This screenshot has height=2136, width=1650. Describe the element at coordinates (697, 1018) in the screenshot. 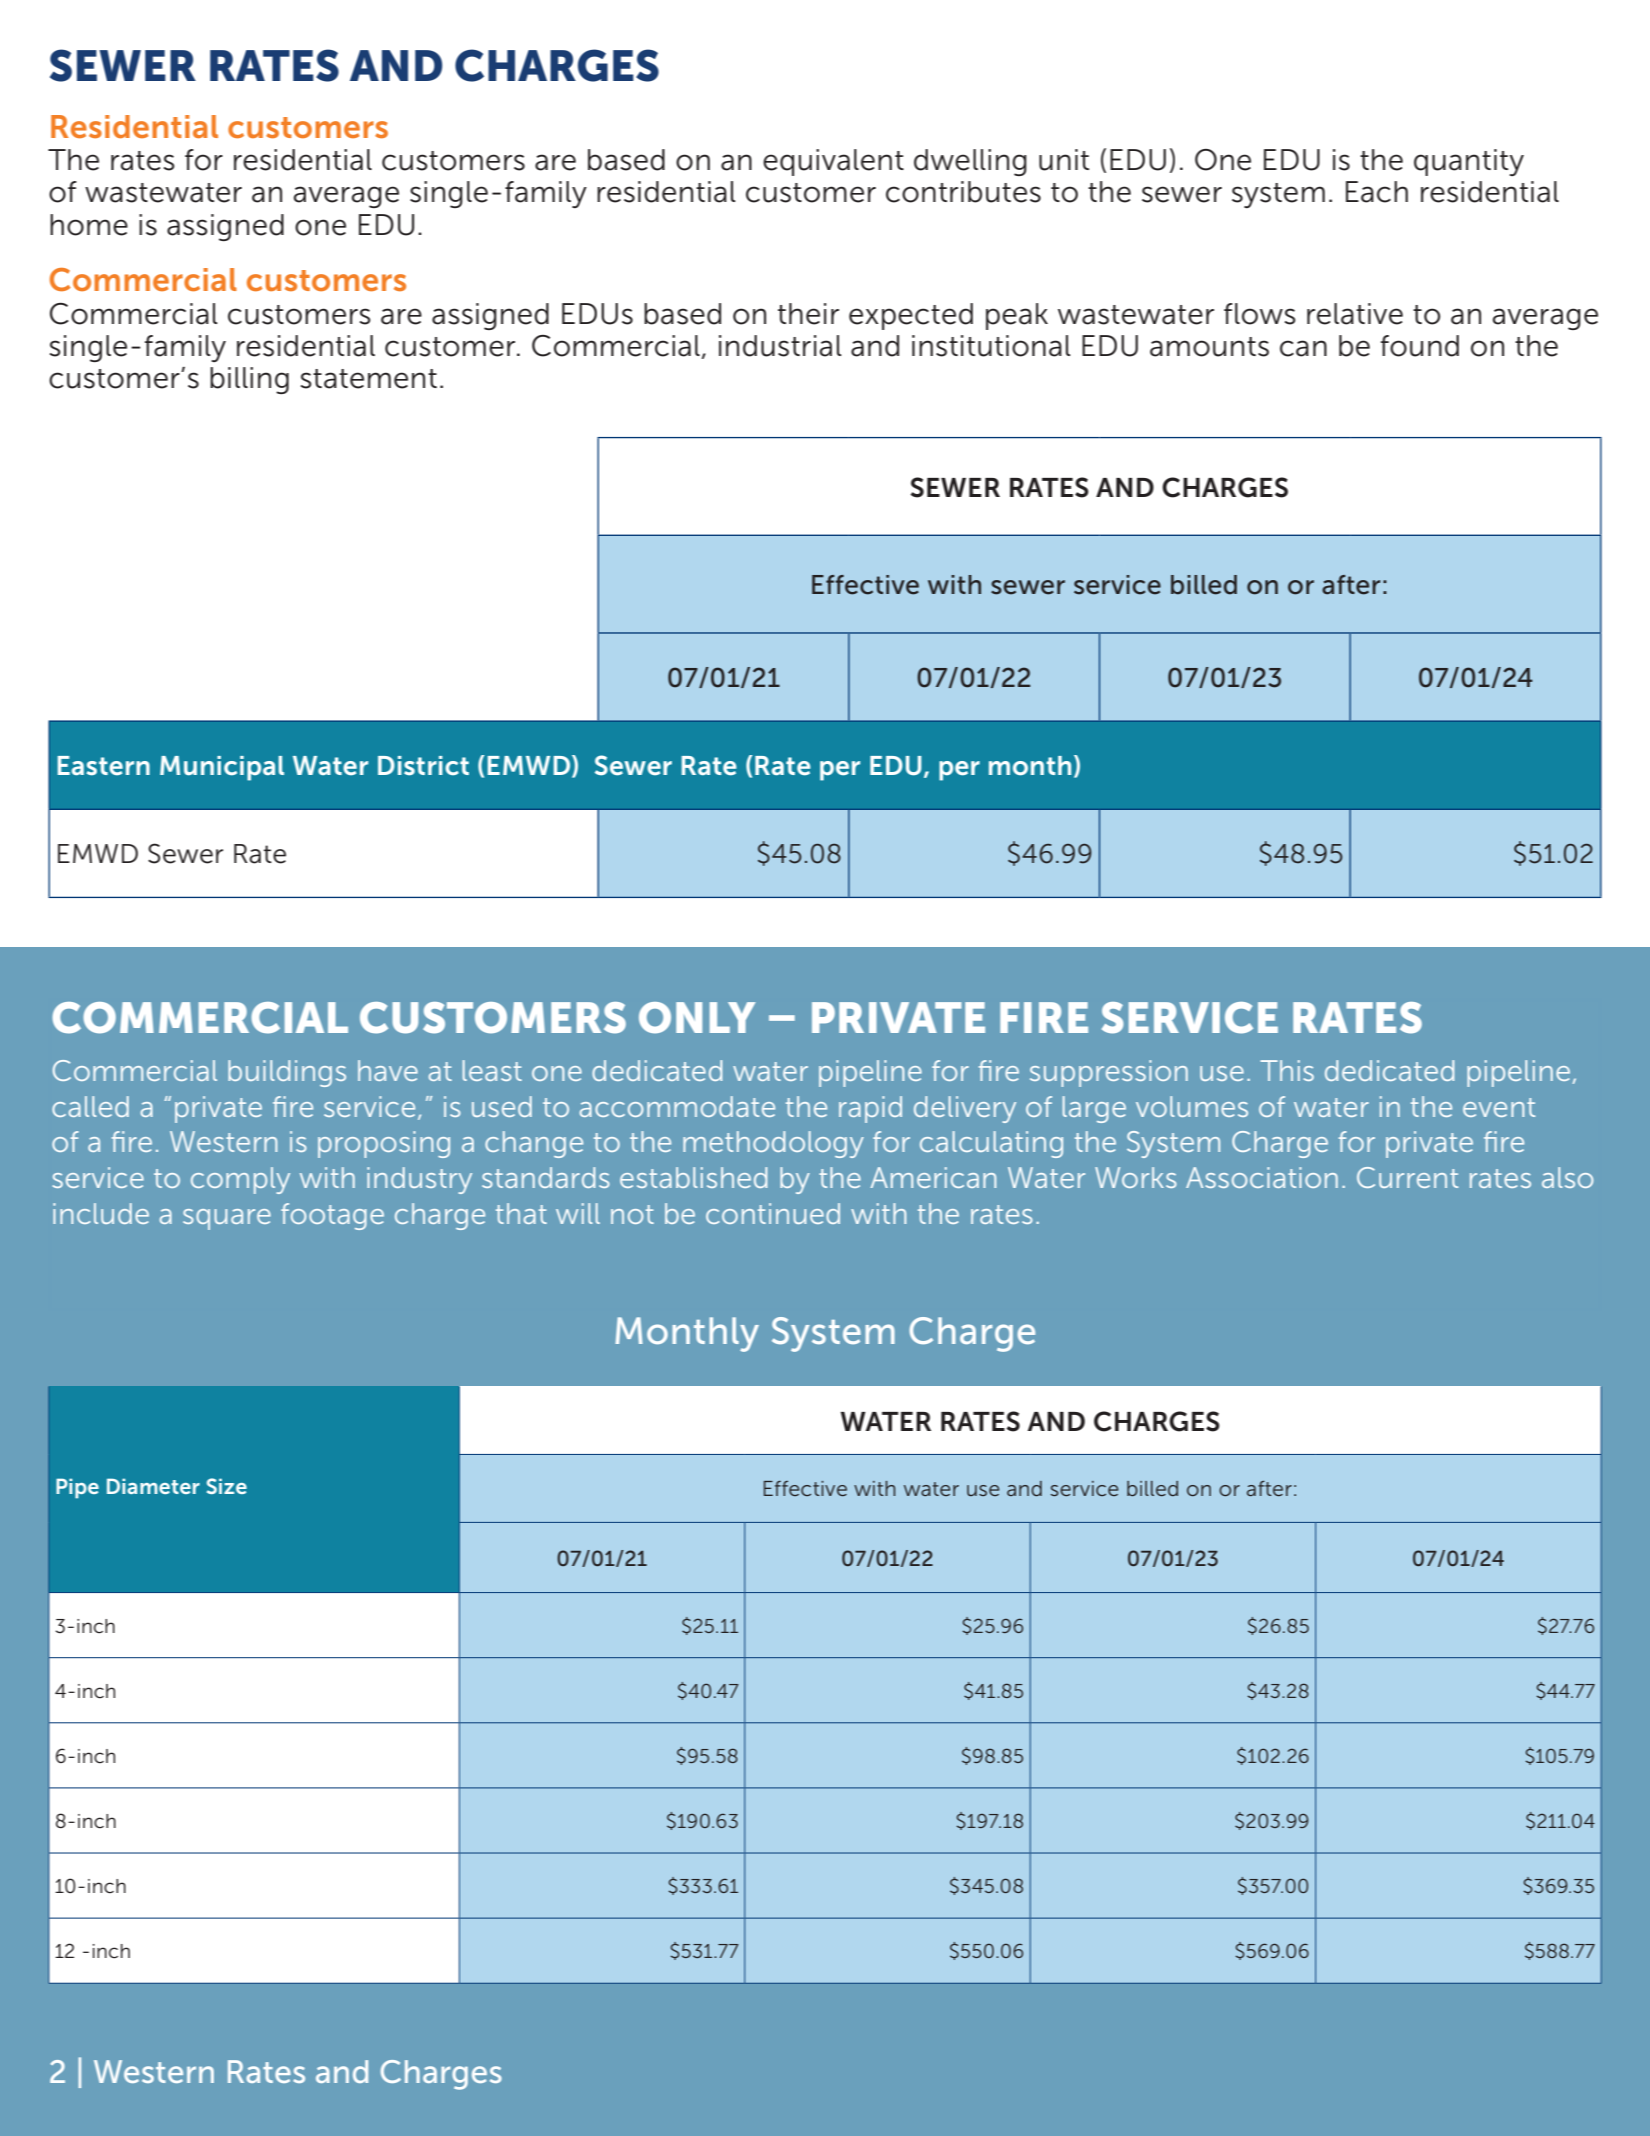

I see `ONLY` at that location.
